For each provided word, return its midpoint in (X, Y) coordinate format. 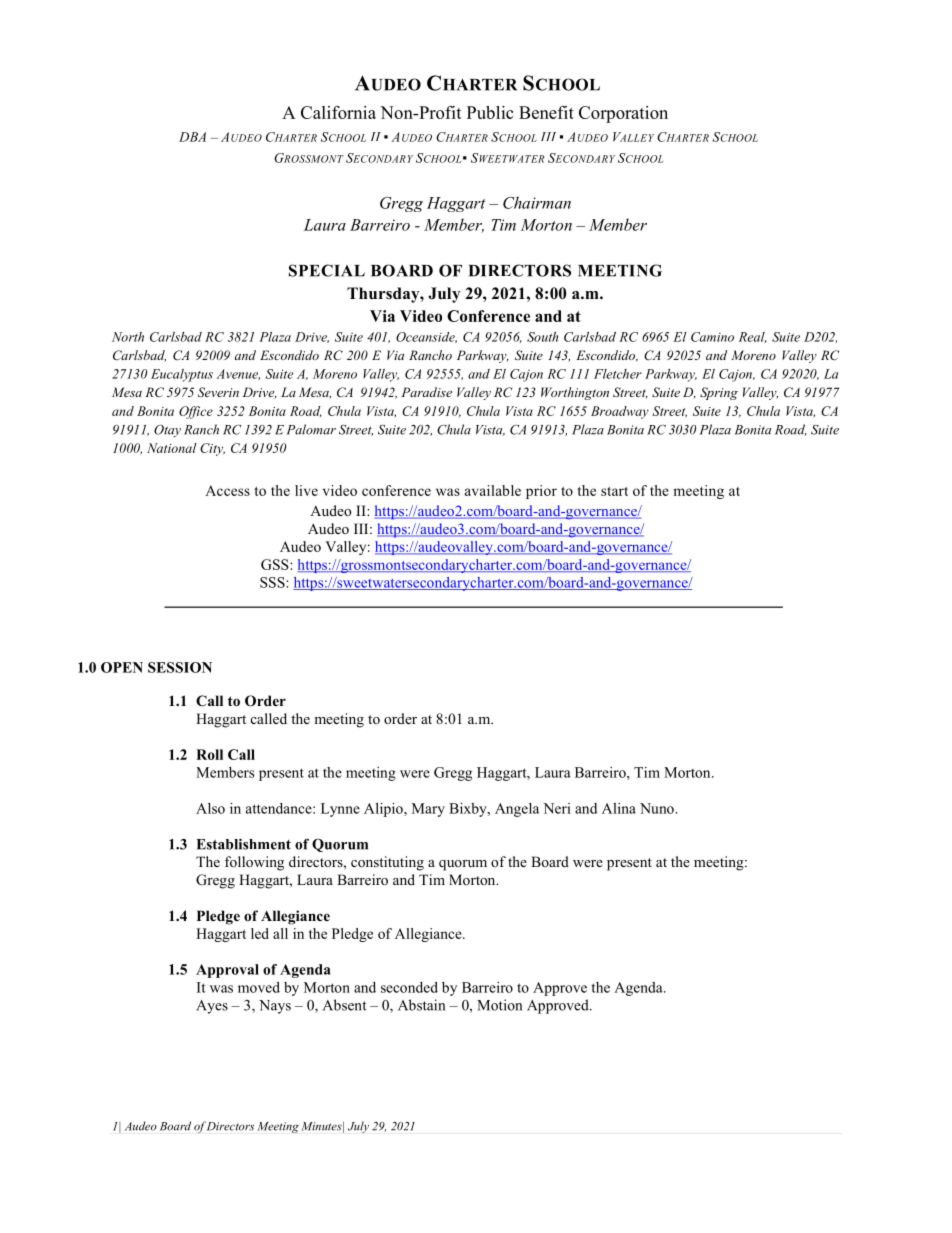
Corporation (623, 114)
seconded (409, 987)
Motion (499, 1005)
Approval (227, 971)
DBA (192, 137)
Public (490, 112)
